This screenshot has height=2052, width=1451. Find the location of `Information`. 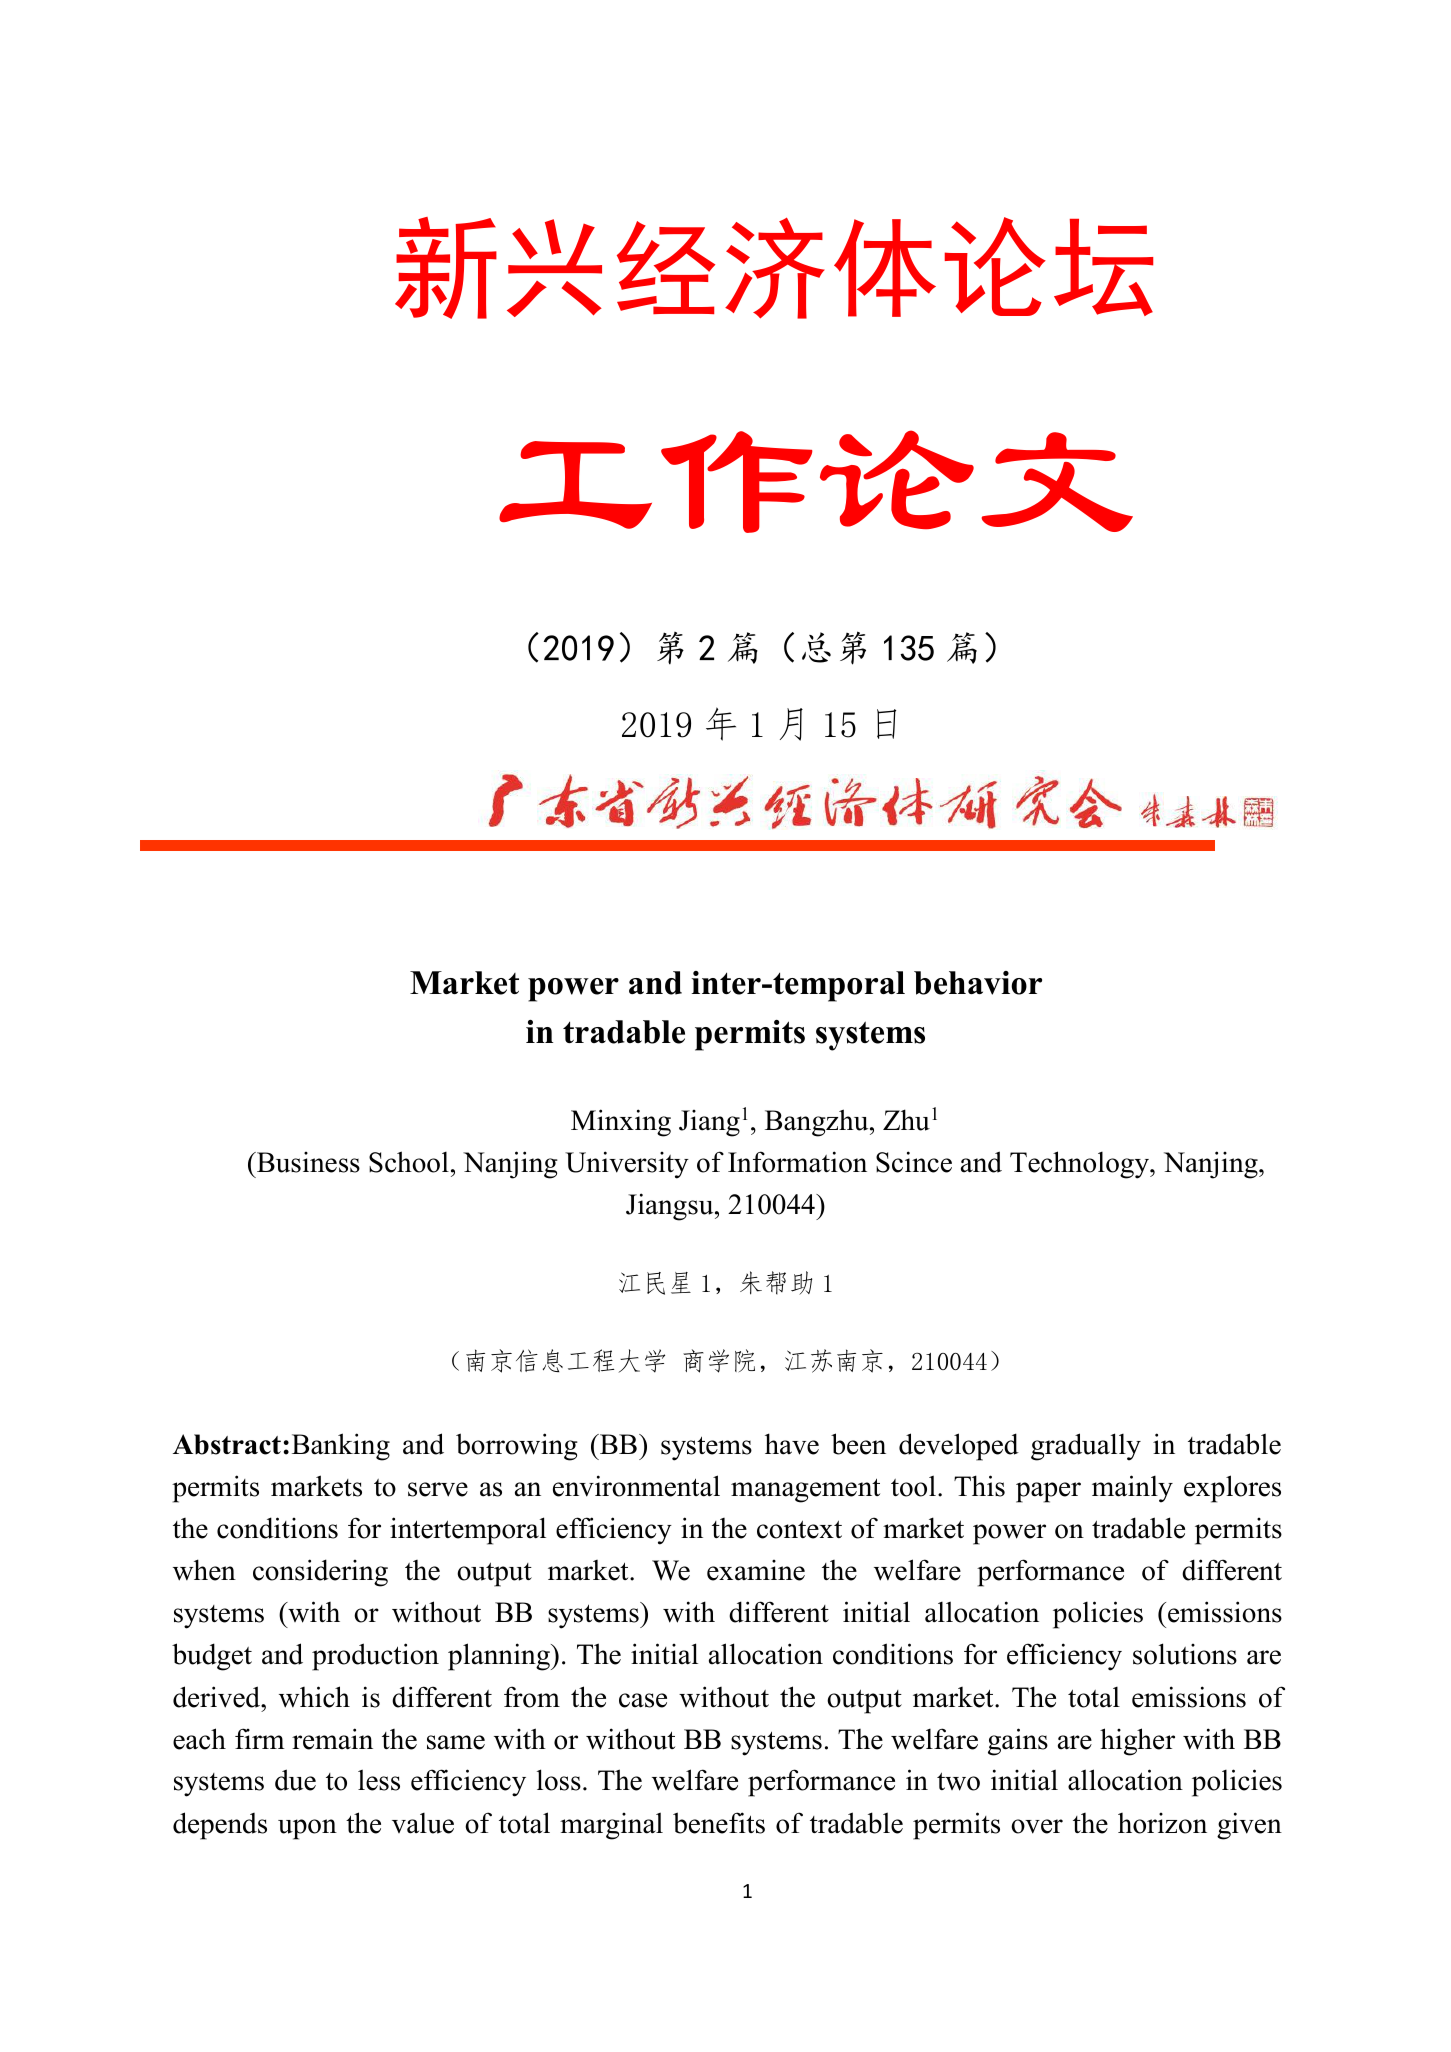

Information is located at coordinates (797, 1162).
